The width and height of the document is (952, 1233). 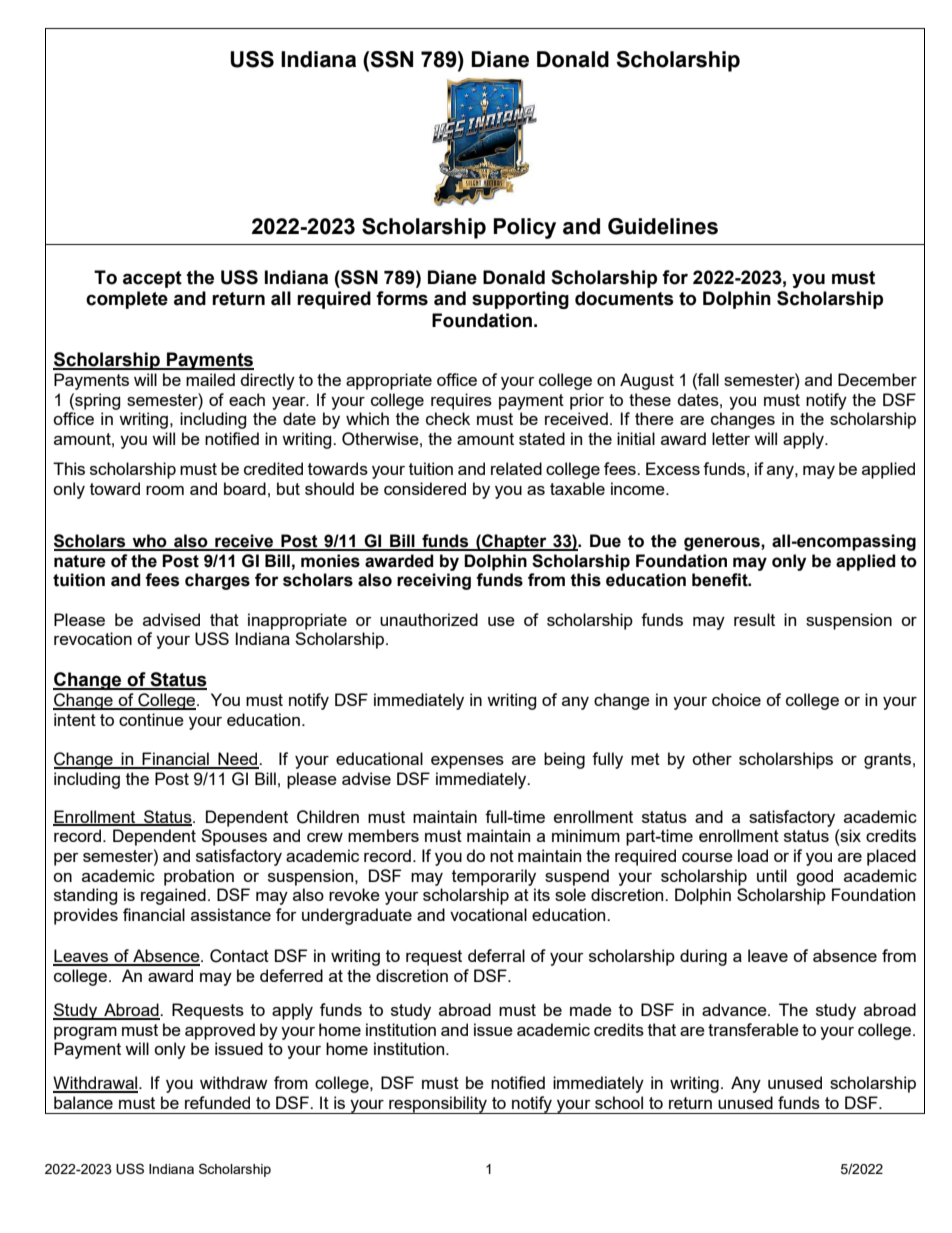 I want to click on transferable, so click(x=753, y=1029).
